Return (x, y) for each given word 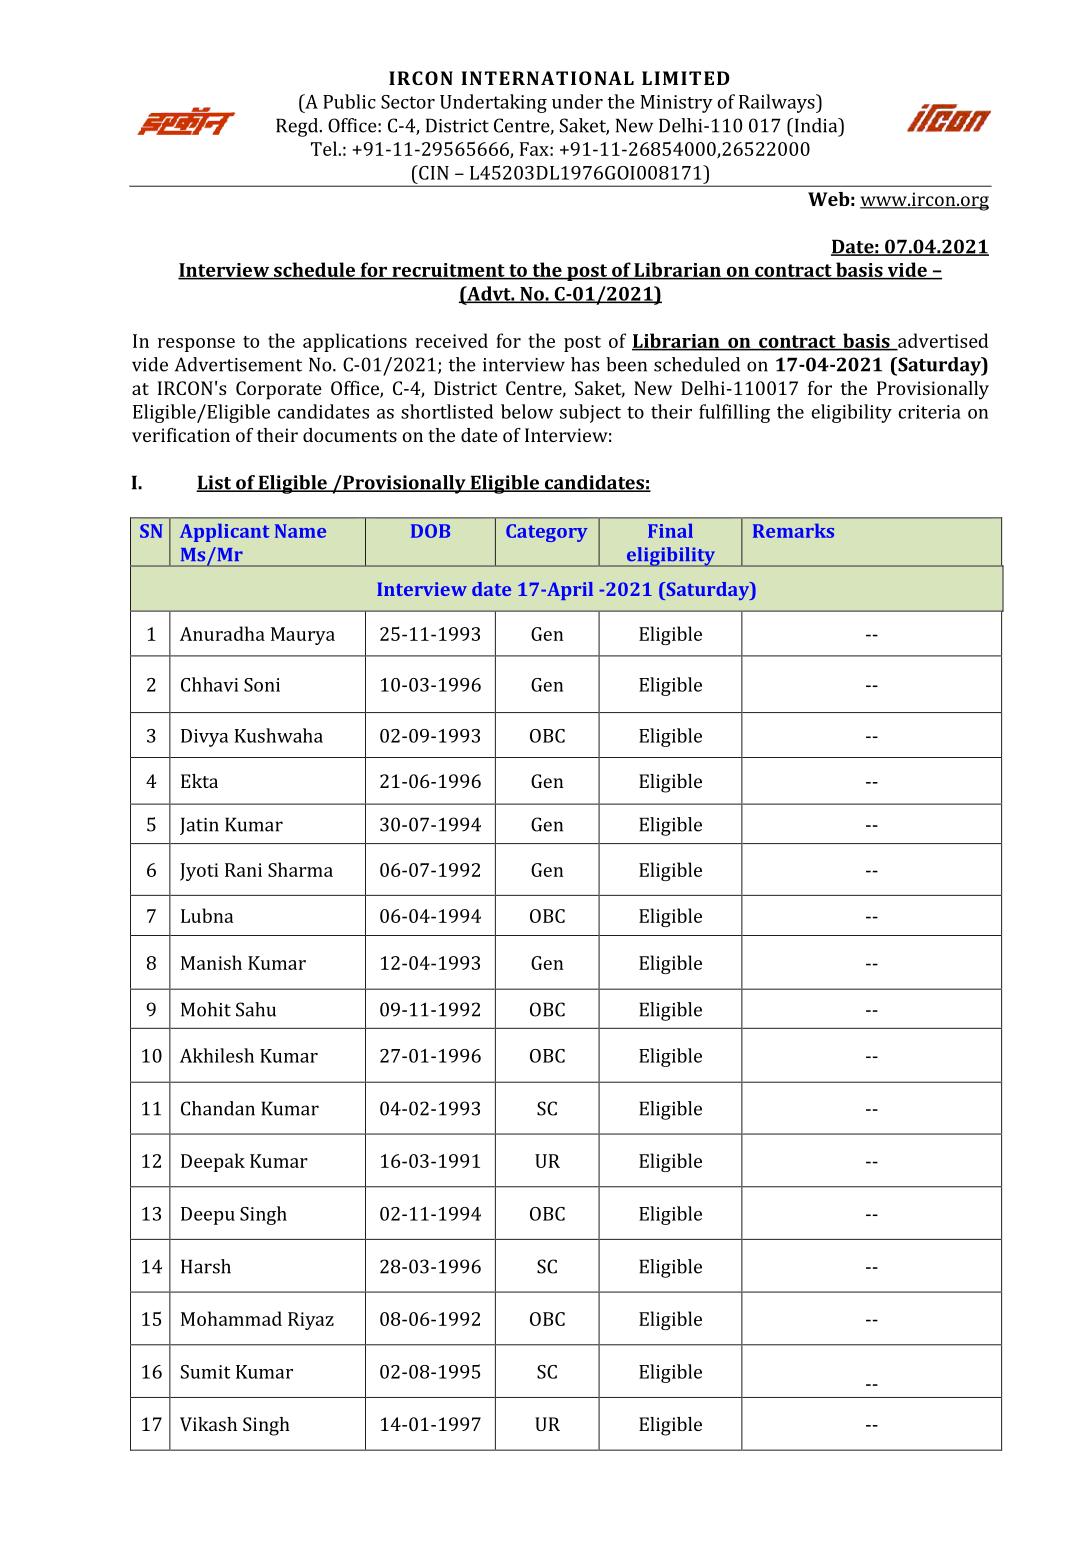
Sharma (300, 869)
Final (670, 530)
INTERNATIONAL (547, 78)
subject (590, 413)
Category (547, 533)
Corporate (279, 390)
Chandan (218, 1108)
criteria (930, 412)
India (816, 125)
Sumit (206, 1372)
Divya (204, 738)
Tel (324, 148)
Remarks (793, 530)
